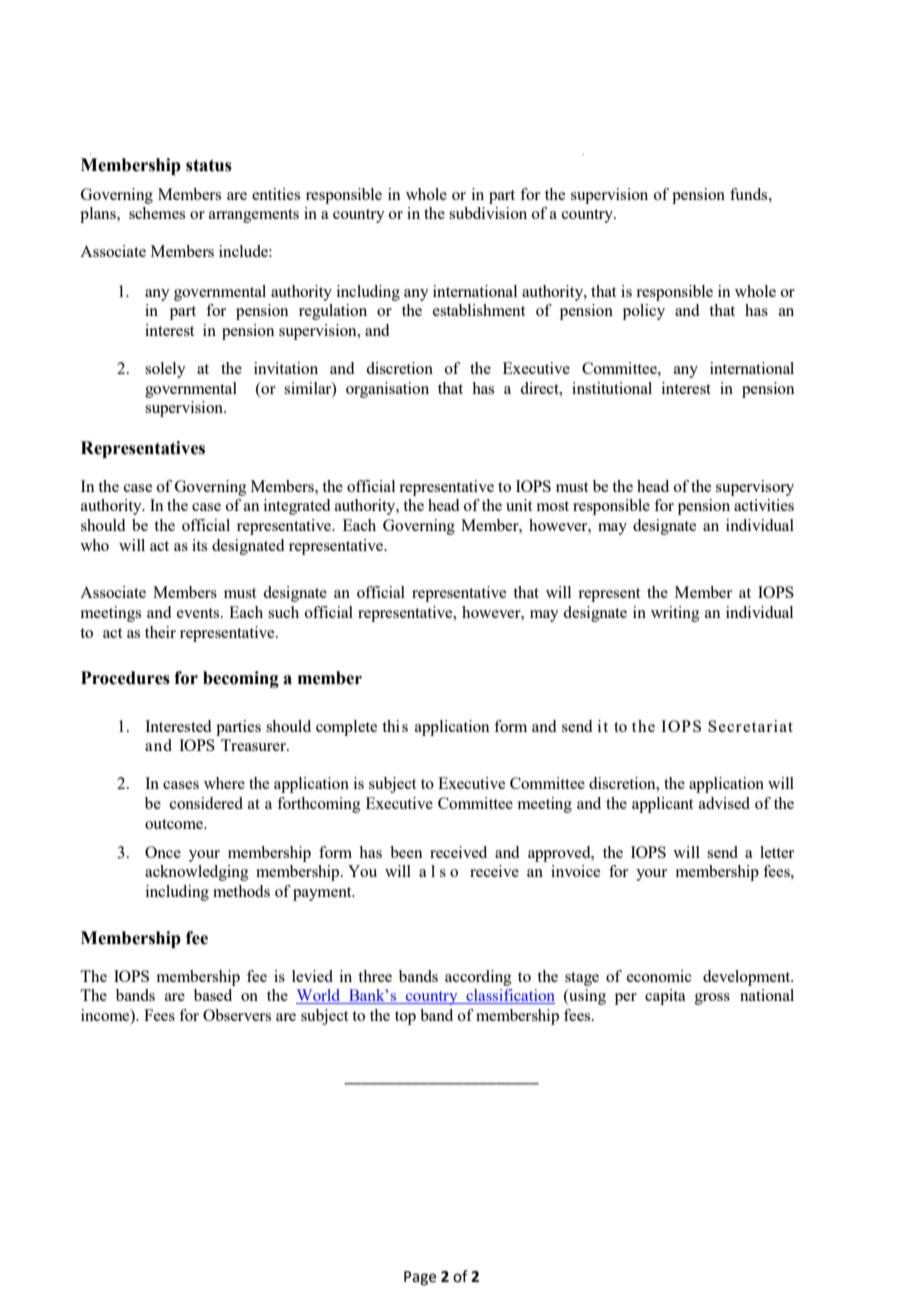 This document has width=924, height=1308. What do you see at coordinates (406, 852) in the document?
I see `been` at bounding box center [406, 852].
